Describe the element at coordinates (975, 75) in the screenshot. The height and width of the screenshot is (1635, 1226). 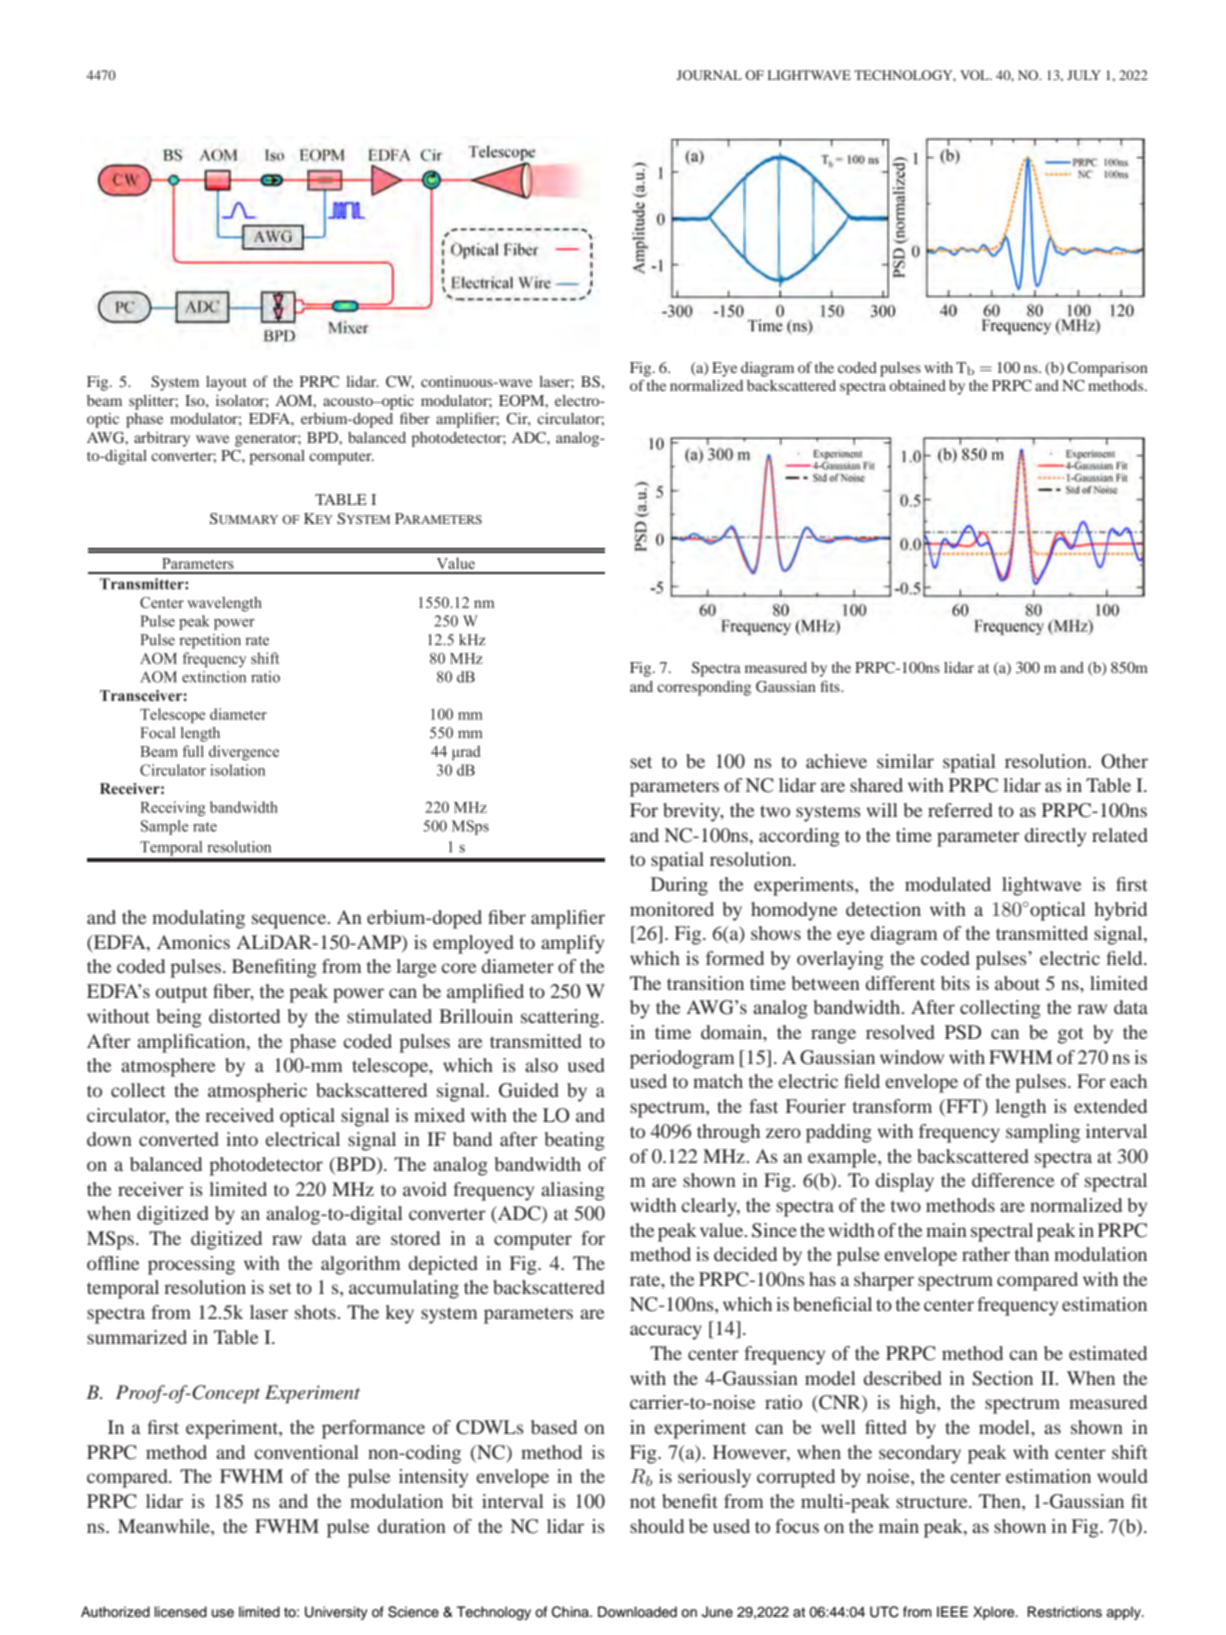
I see `VOL` at that location.
